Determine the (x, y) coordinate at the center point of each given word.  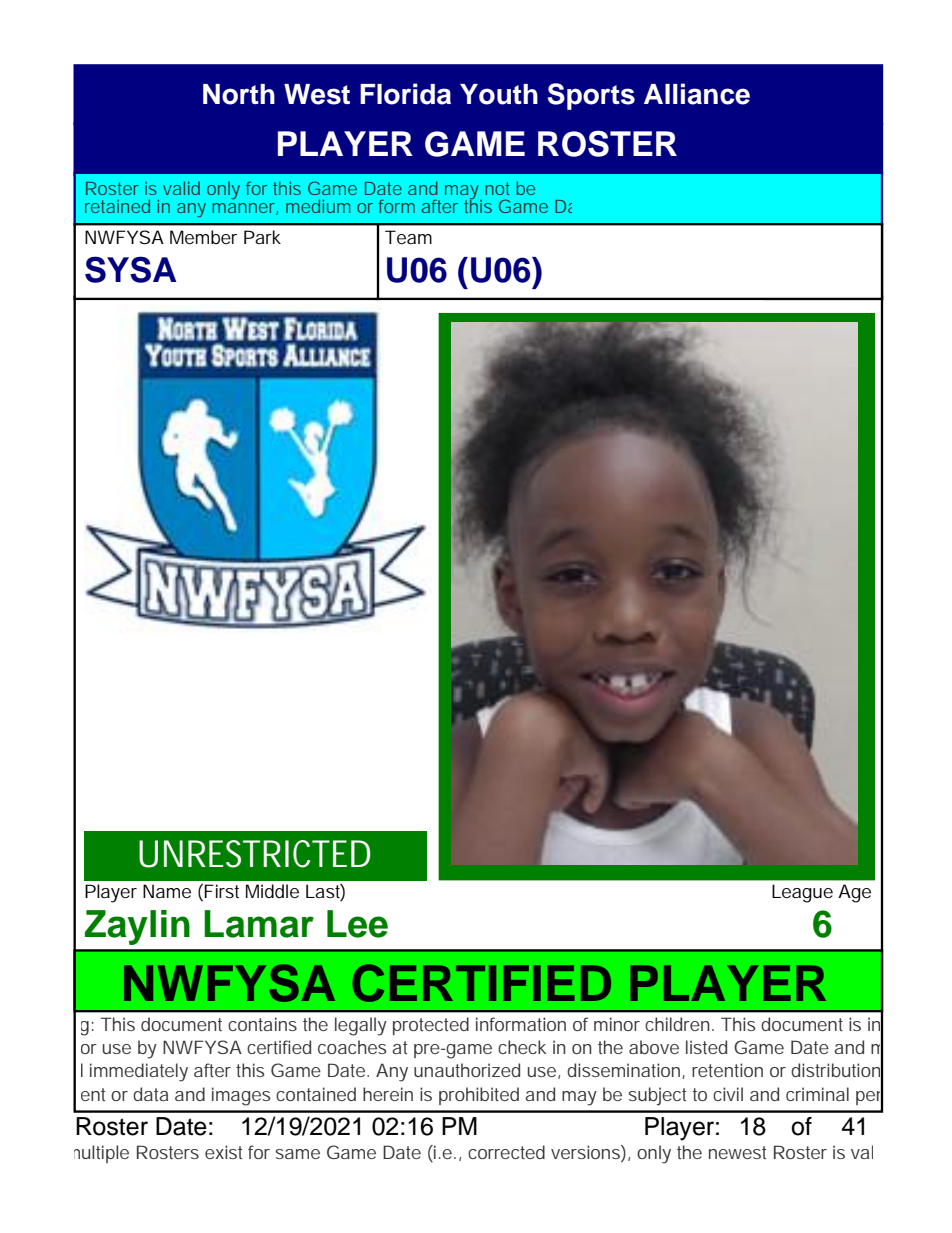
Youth (499, 94)
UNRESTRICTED (254, 854)
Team (408, 237)
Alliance (697, 94)
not (497, 188)
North (239, 94)
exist (223, 1152)
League (802, 893)
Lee (357, 924)
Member (203, 237)
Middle (272, 891)
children (677, 1024)
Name (167, 891)
